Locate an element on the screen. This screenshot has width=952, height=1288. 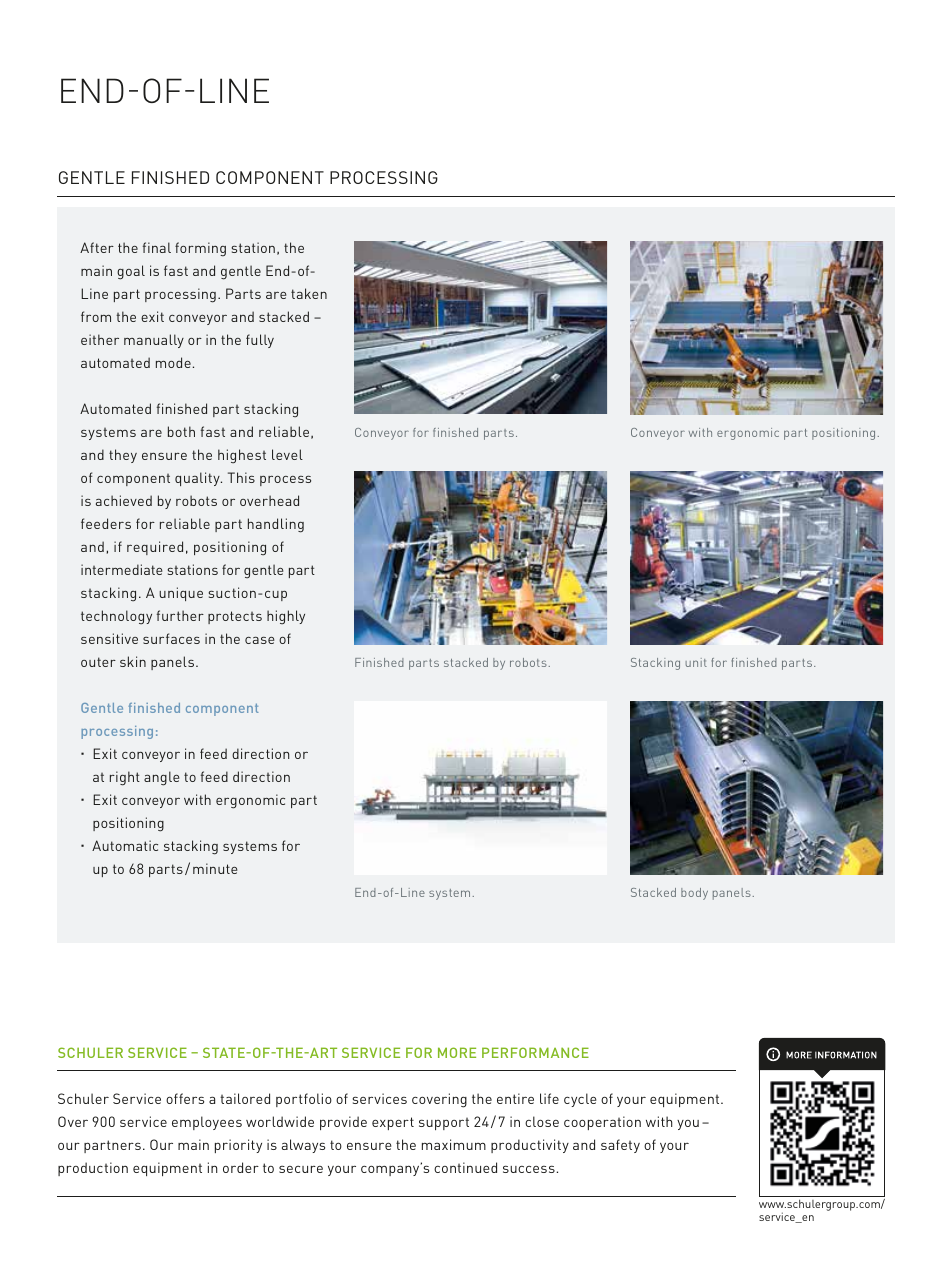
taken is located at coordinates (309, 293).
